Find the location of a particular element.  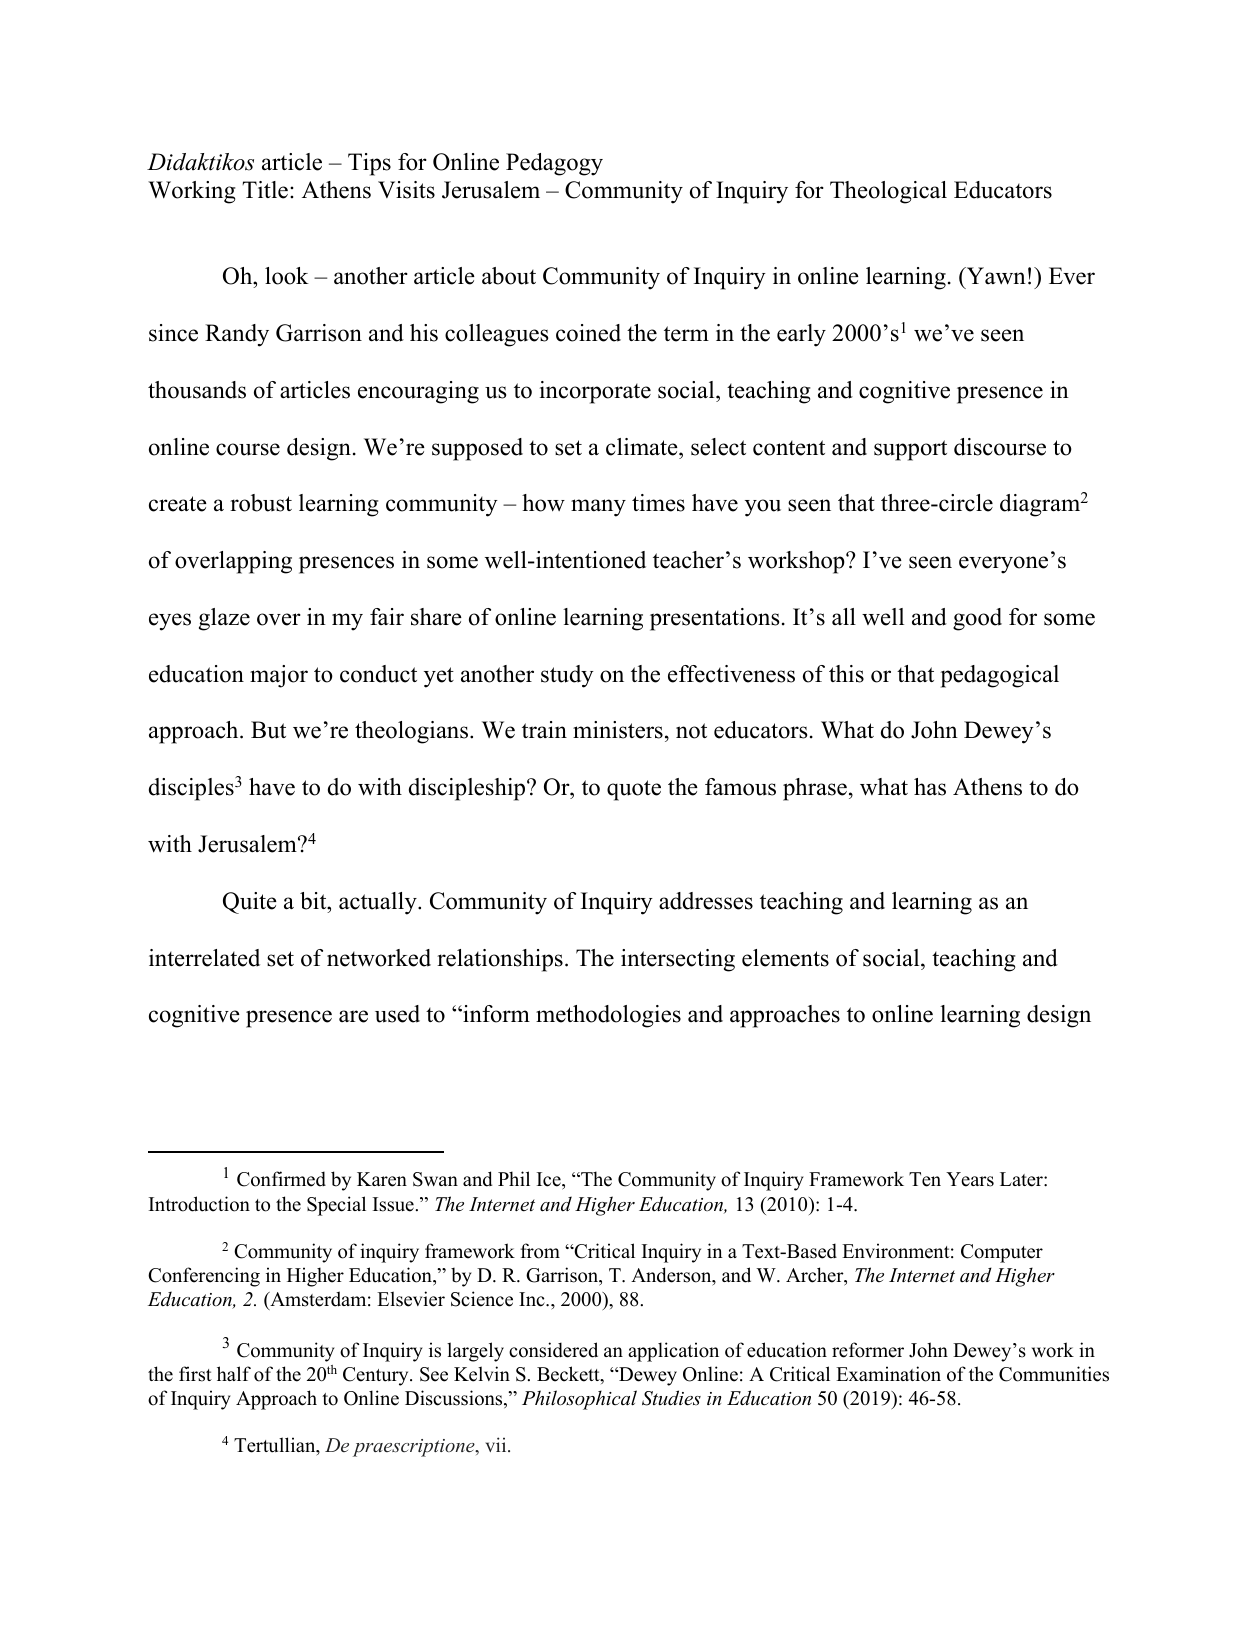

elements is located at coordinates (785, 958).
